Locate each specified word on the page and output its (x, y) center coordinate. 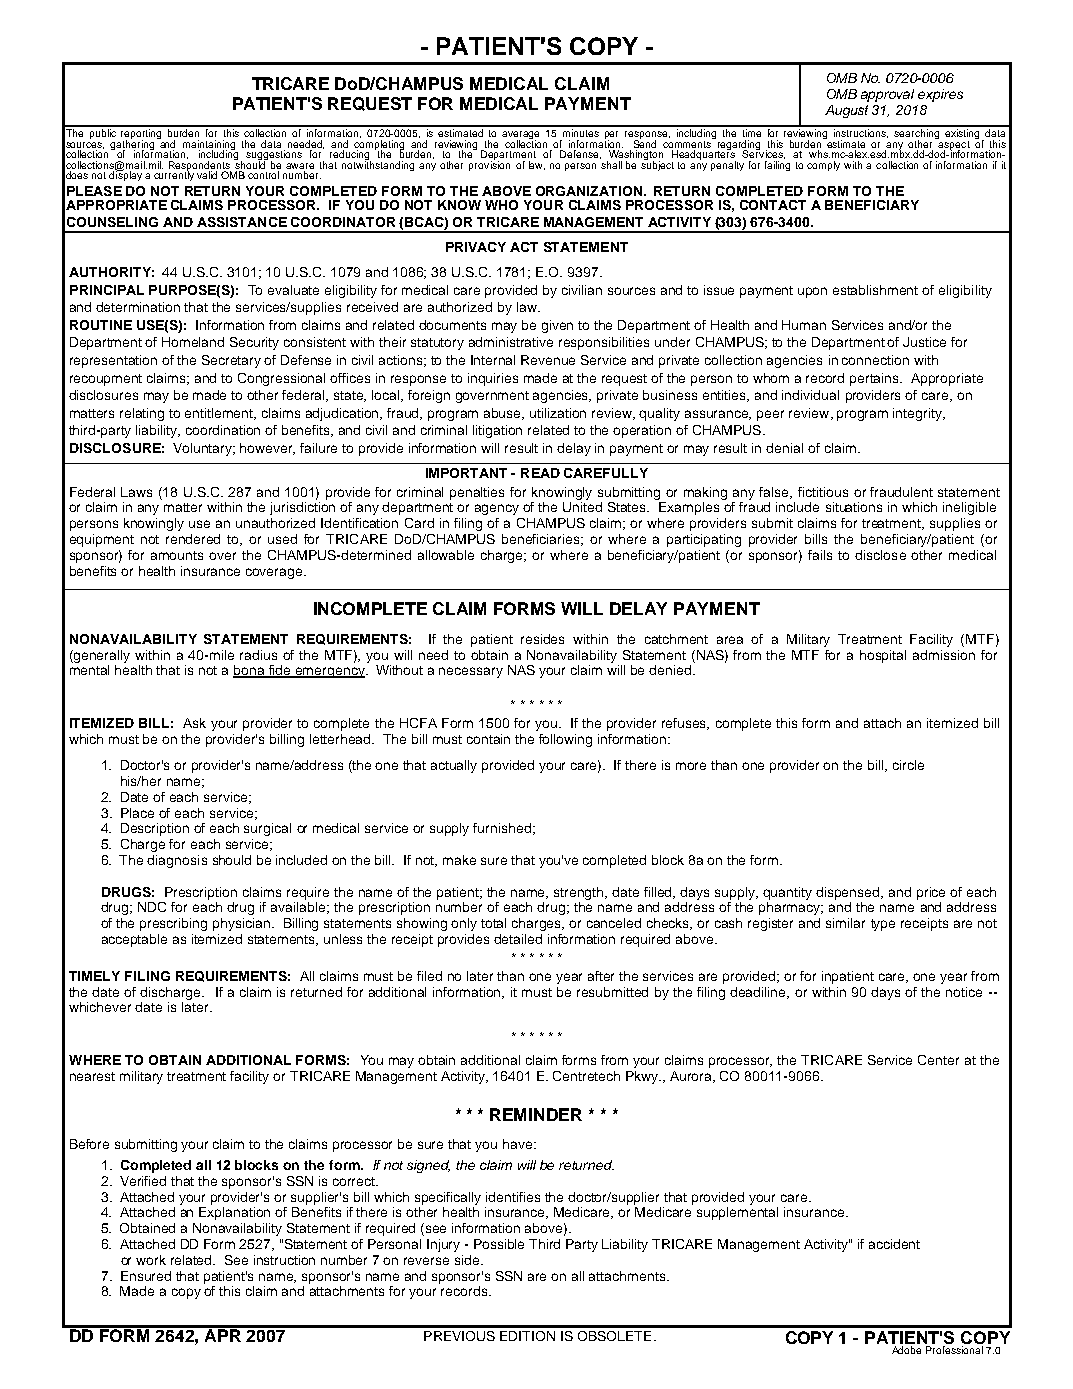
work (151, 1260)
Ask (194, 723)
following (565, 740)
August (846, 111)
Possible (499, 1244)
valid (207, 175)
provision (489, 165)
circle (908, 765)
